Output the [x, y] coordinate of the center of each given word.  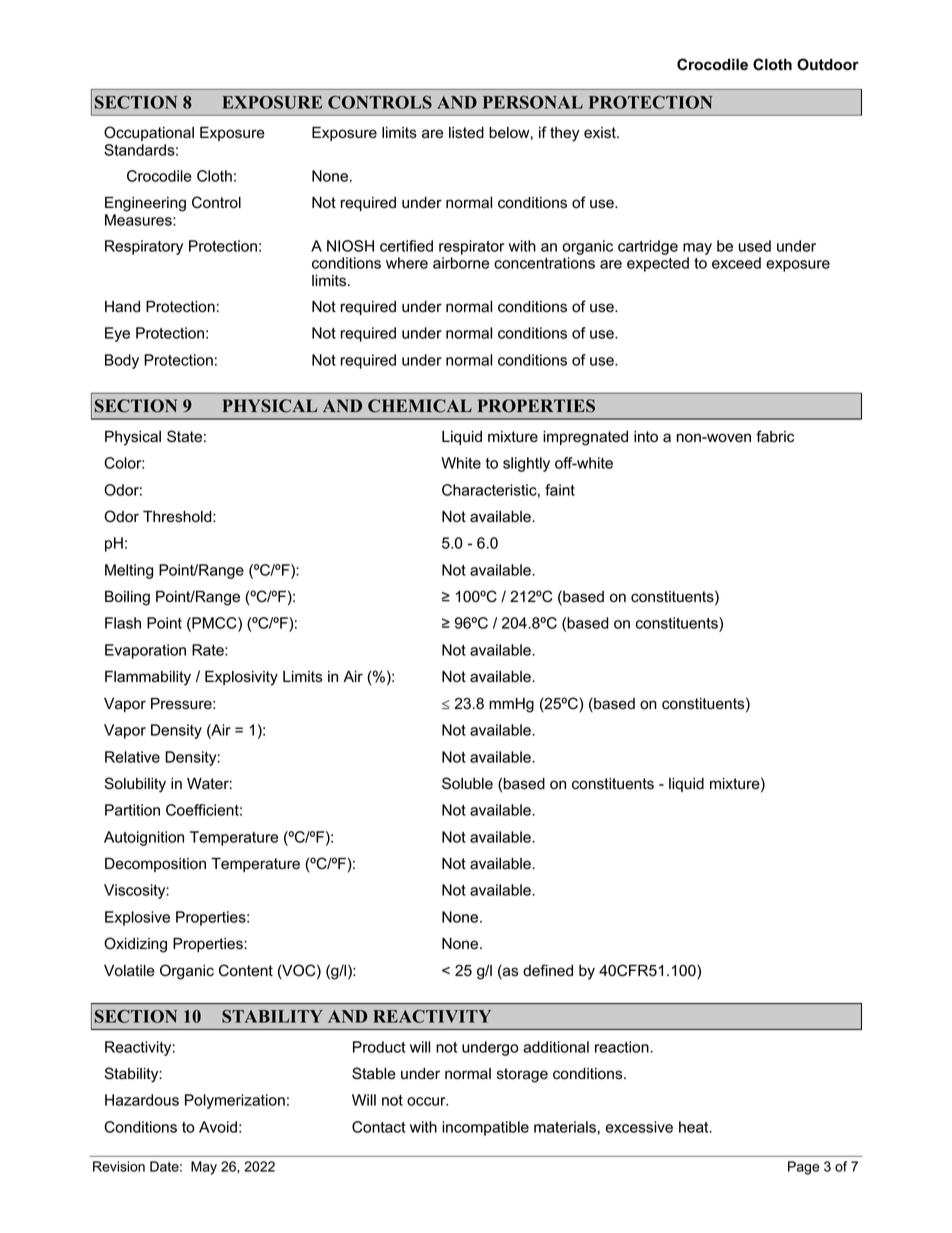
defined [548, 970]
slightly [526, 464]
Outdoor [828, 64]
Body [122, 361]
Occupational [149, 133]
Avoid [218, 1127]
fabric [775, 436]
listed [466, 133]
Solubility [135, 785]
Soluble [467, 783]
